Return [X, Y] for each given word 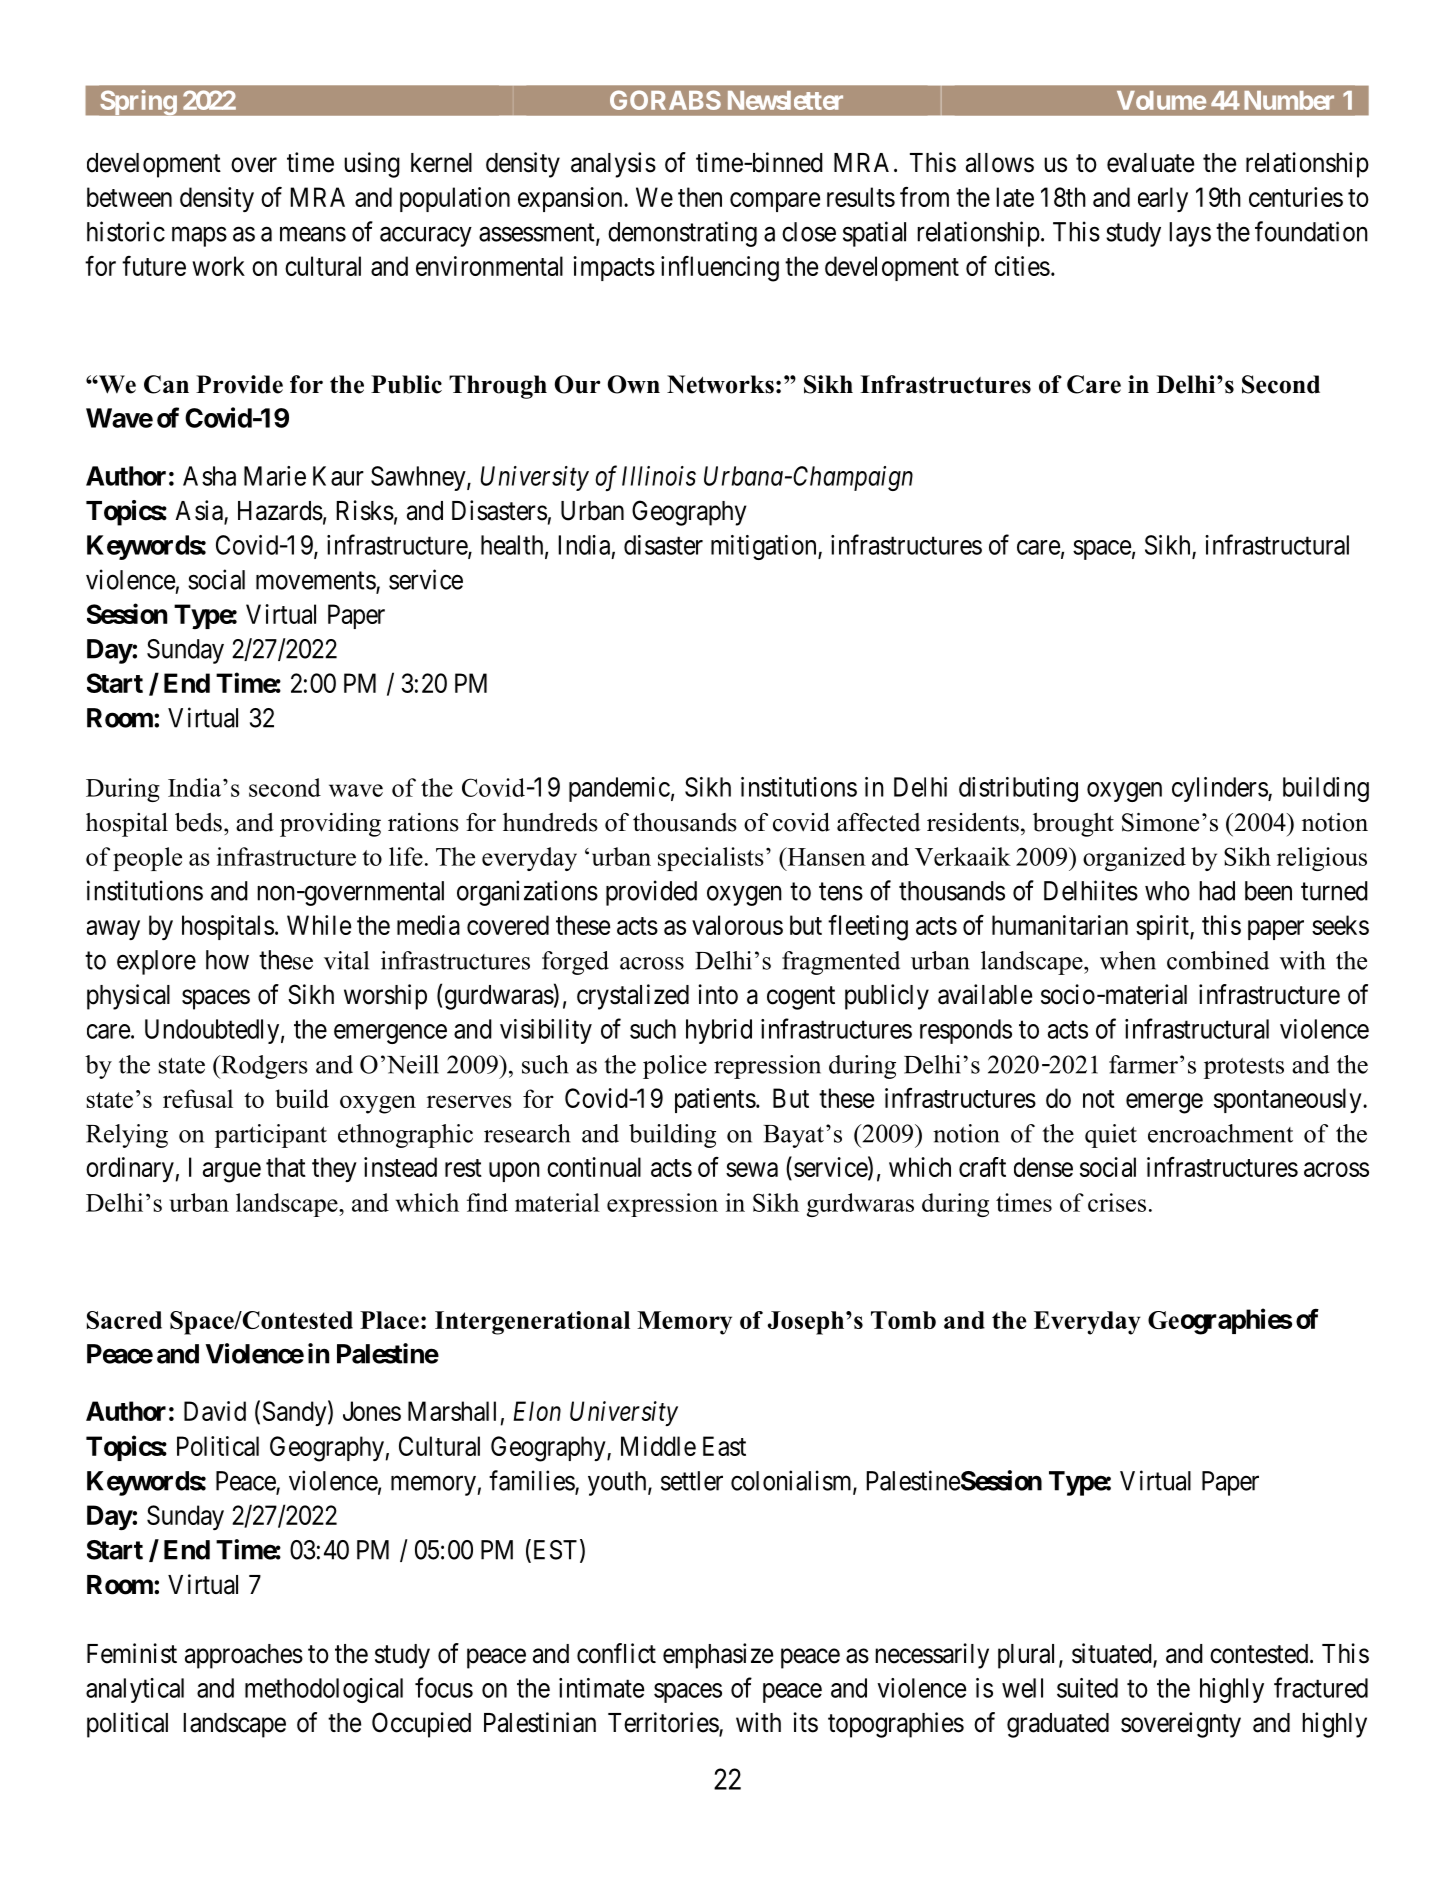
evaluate [1150, 163]
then [700, 197]
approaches [244, 1656]
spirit [1163, 927]
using [372, 165]
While [319, 925]
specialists [711, 859]
